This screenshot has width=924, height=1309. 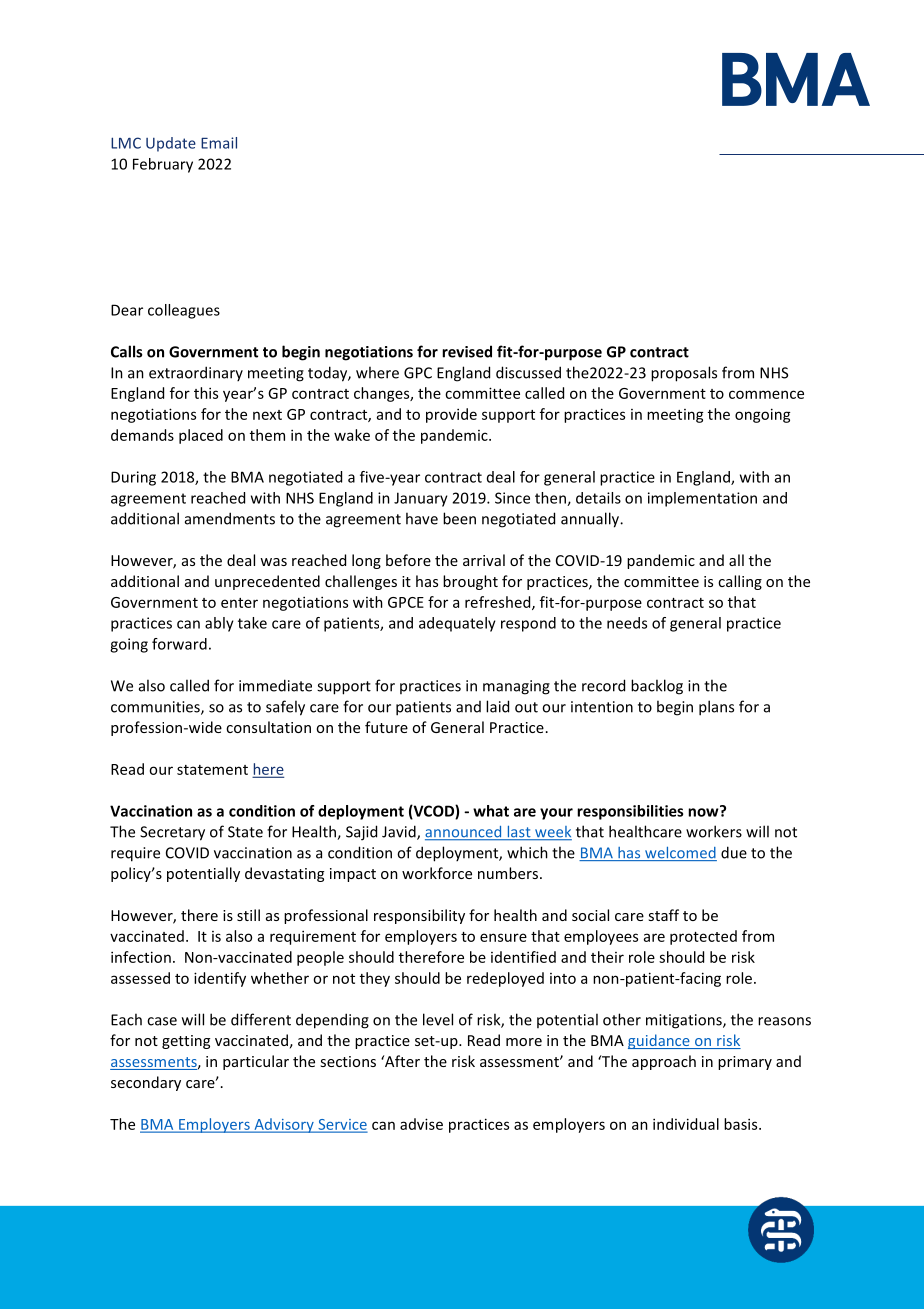 I want to click on now, so click(x=704, y=811).
